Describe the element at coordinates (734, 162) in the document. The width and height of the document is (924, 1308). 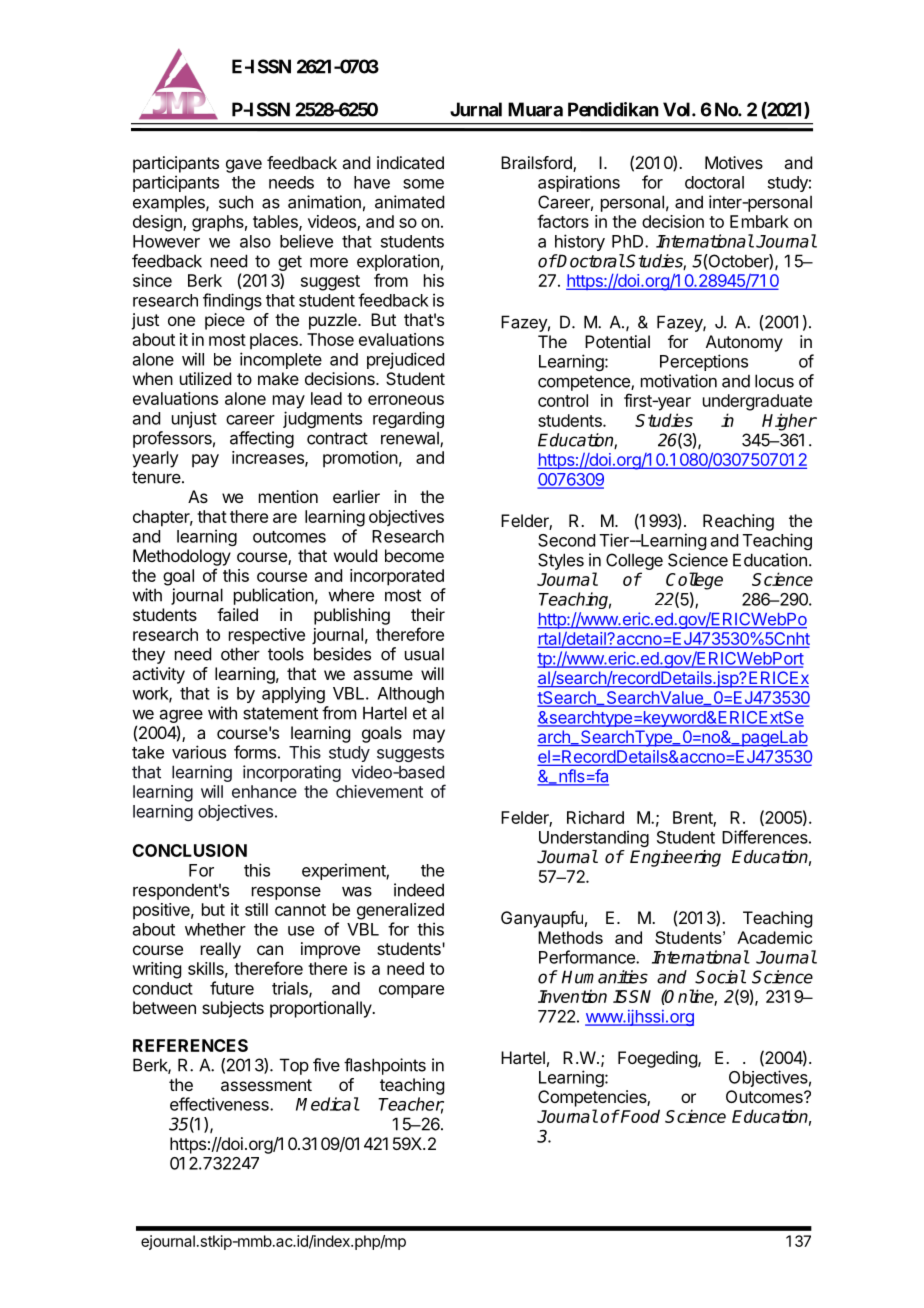
I see `Motives` at that location.
